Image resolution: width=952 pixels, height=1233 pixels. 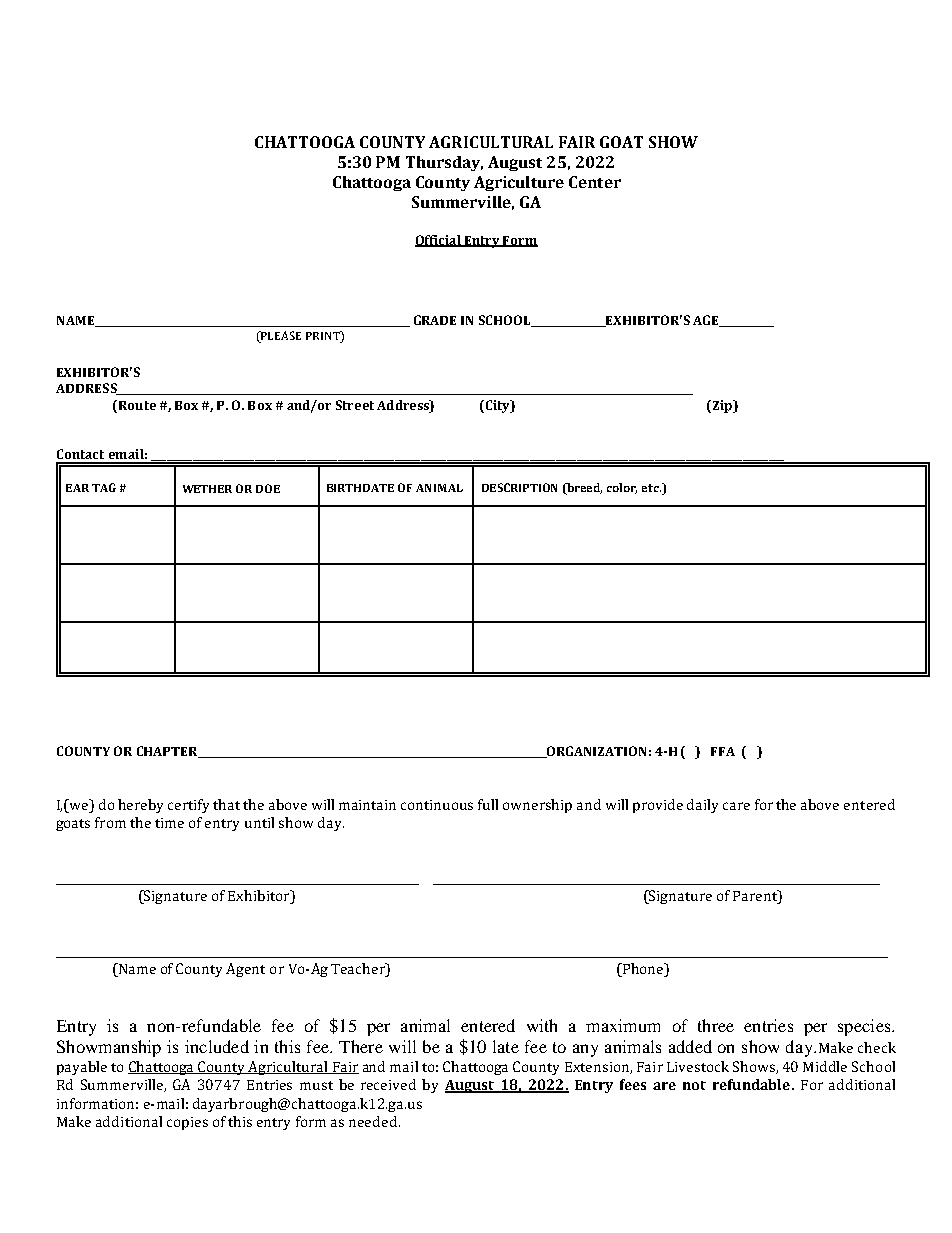 I want to click on copies, so click(x=187, y=1123).
